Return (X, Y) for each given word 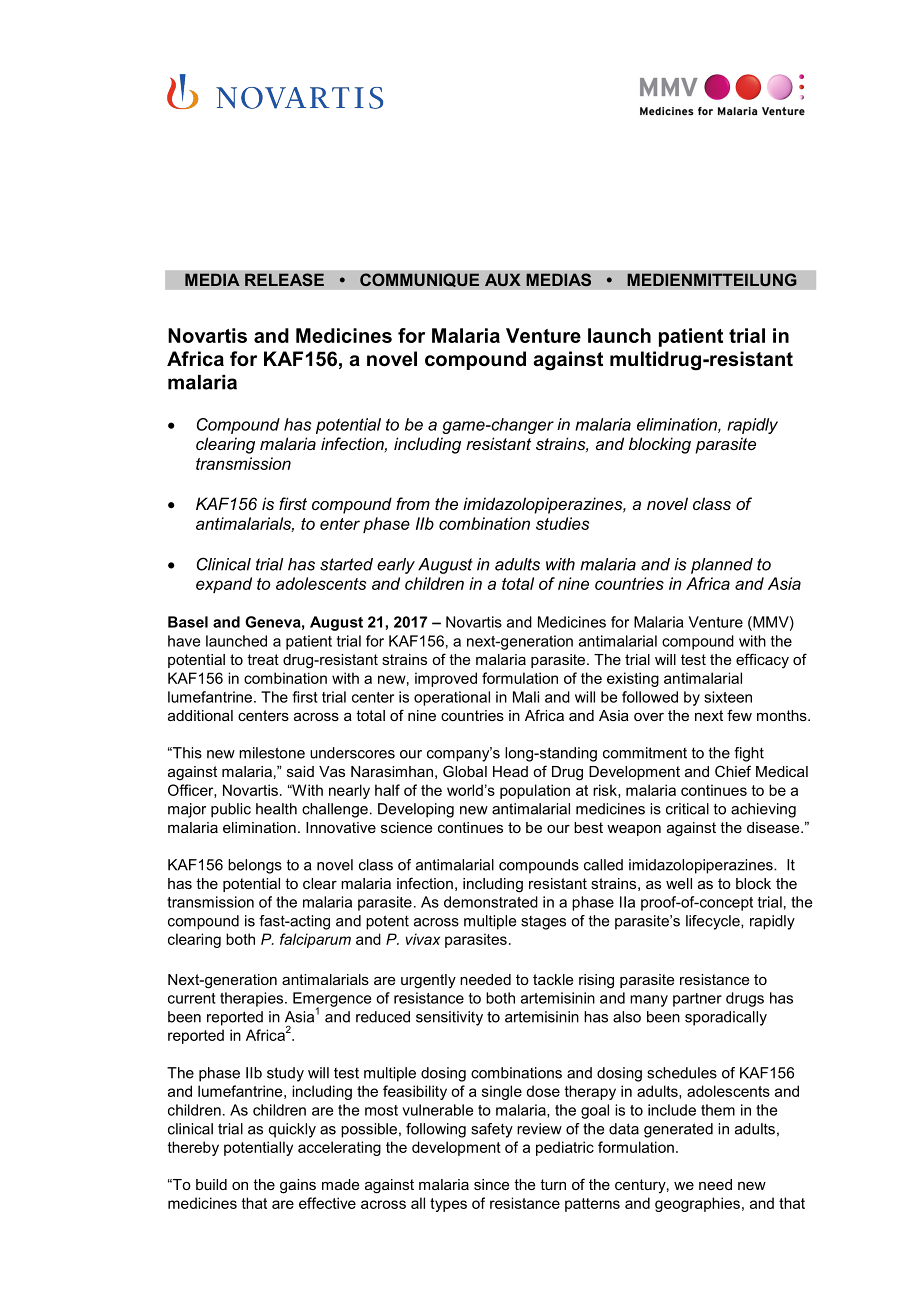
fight (749, 754)
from (413, 503)
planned (722, 566)
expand (224, 585)
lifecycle (714, 922)
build (211, 1184)
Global (465, 771)
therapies (253, 999)
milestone (272, 753)
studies (562, 523)
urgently (428, 981)
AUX (503, 280)
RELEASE (284, 280)
